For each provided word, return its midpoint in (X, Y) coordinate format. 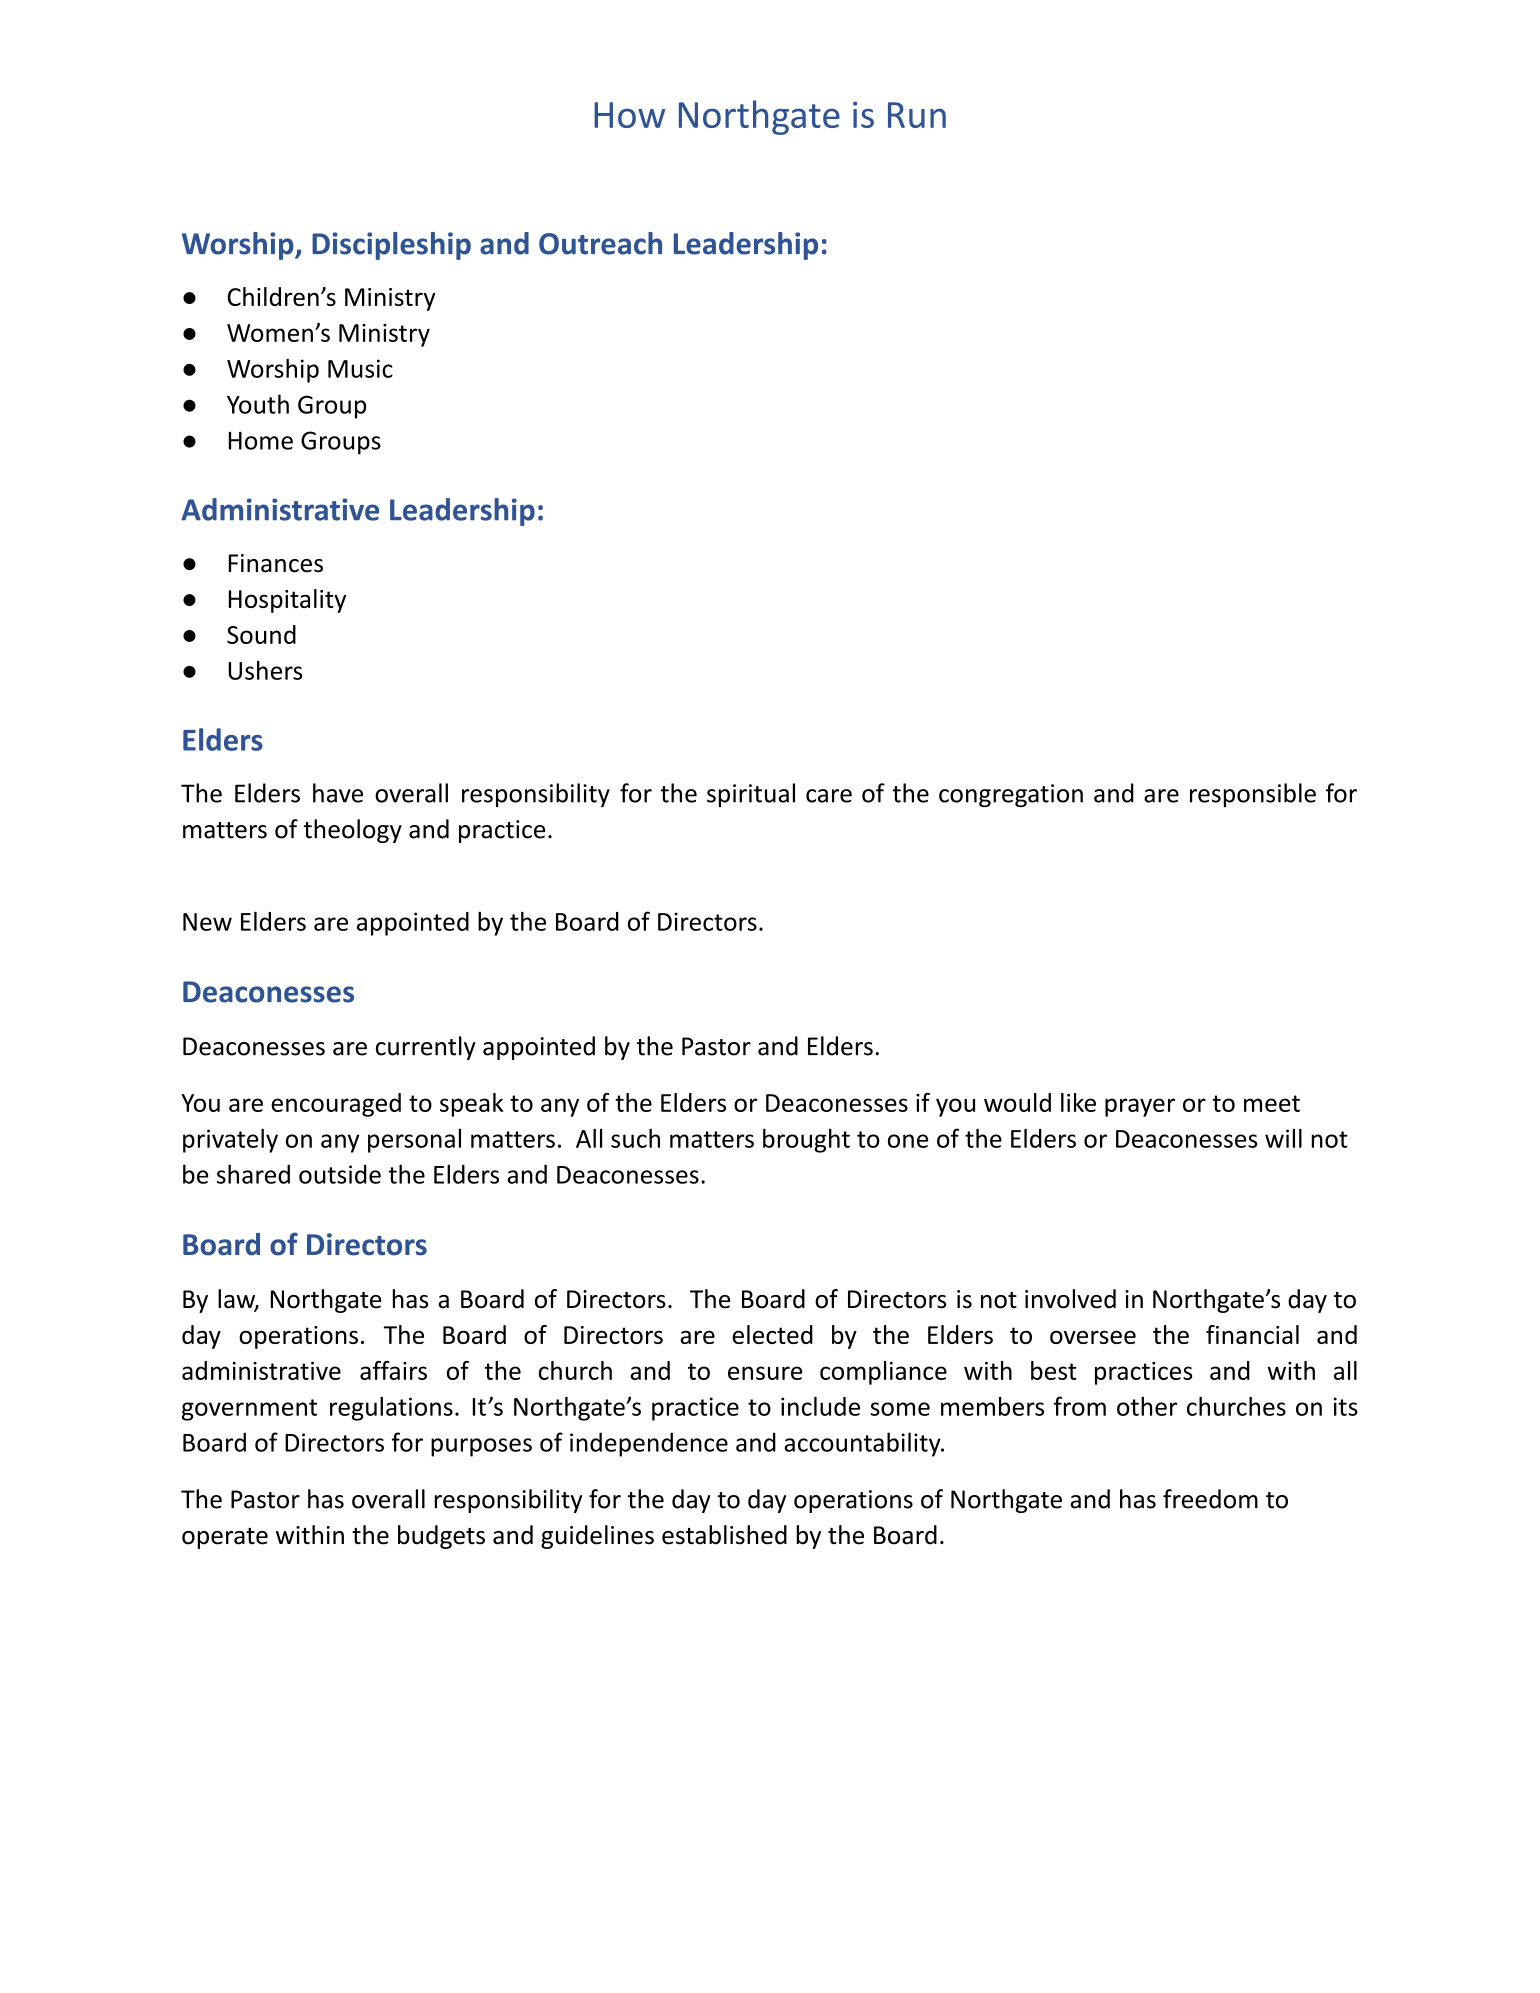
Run (917, 115)
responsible (1253, 795)
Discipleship (391, 246)
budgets (441, 1537)
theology (353, 831)
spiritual (751, 795)
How (629, 115)
